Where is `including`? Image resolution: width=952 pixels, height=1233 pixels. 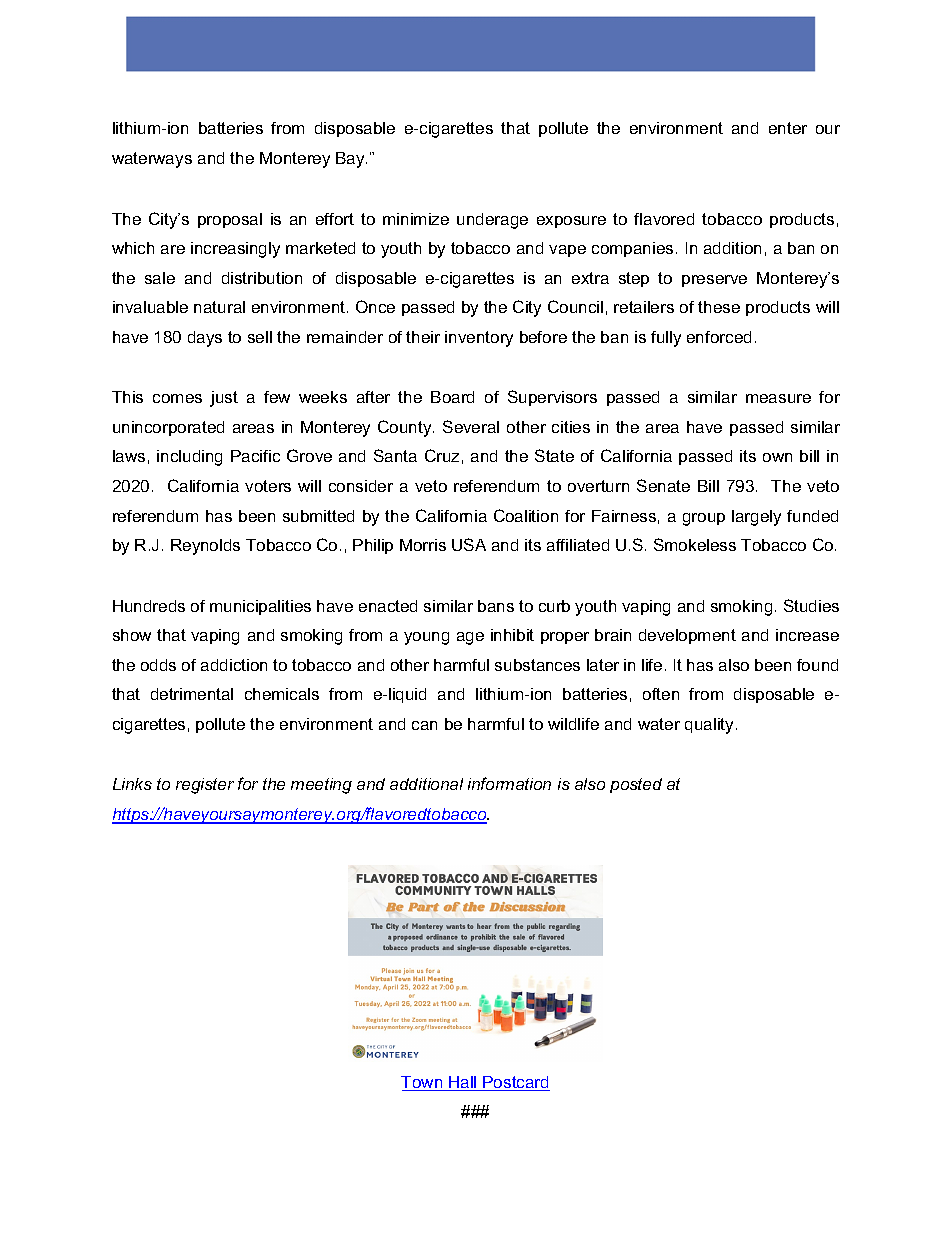
including is located at coordinates (189, 458).
